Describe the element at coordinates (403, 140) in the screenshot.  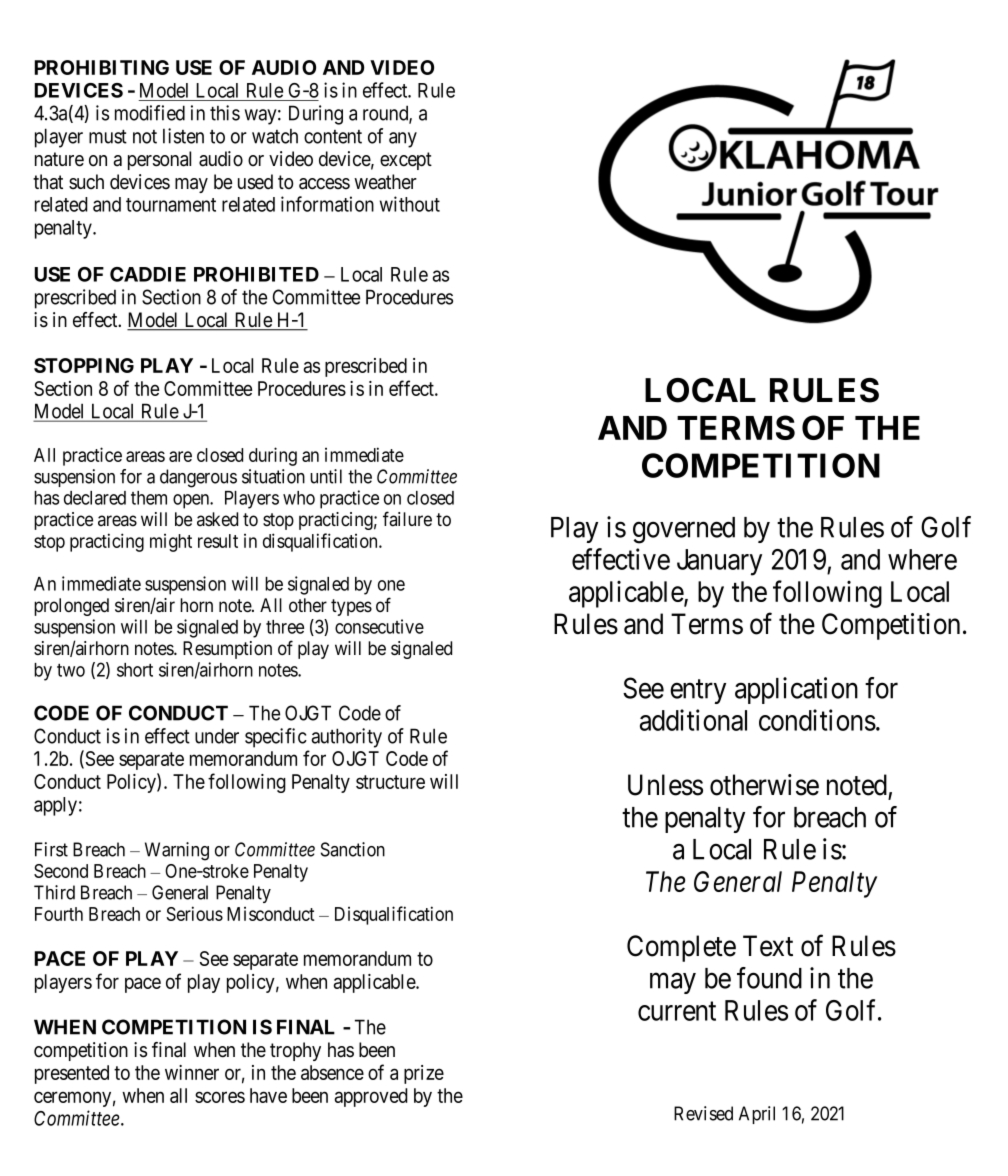
I see `any` at that location.
